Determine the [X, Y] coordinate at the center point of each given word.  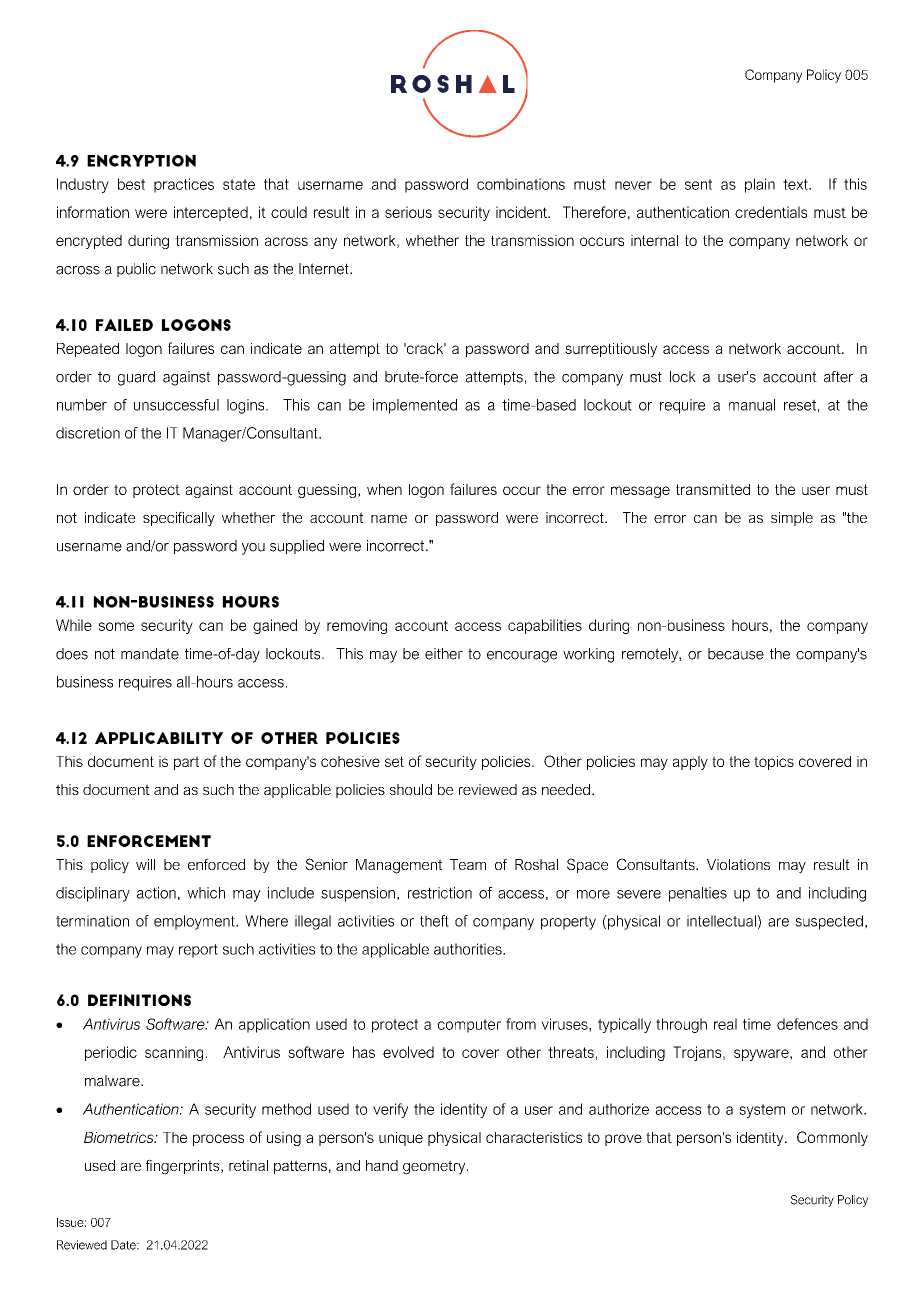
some [116, 626]
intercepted [211, 213]
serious [408, 212]
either [444, 654]
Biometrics [120, 1137]
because [736, 654]
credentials [771, 212]
